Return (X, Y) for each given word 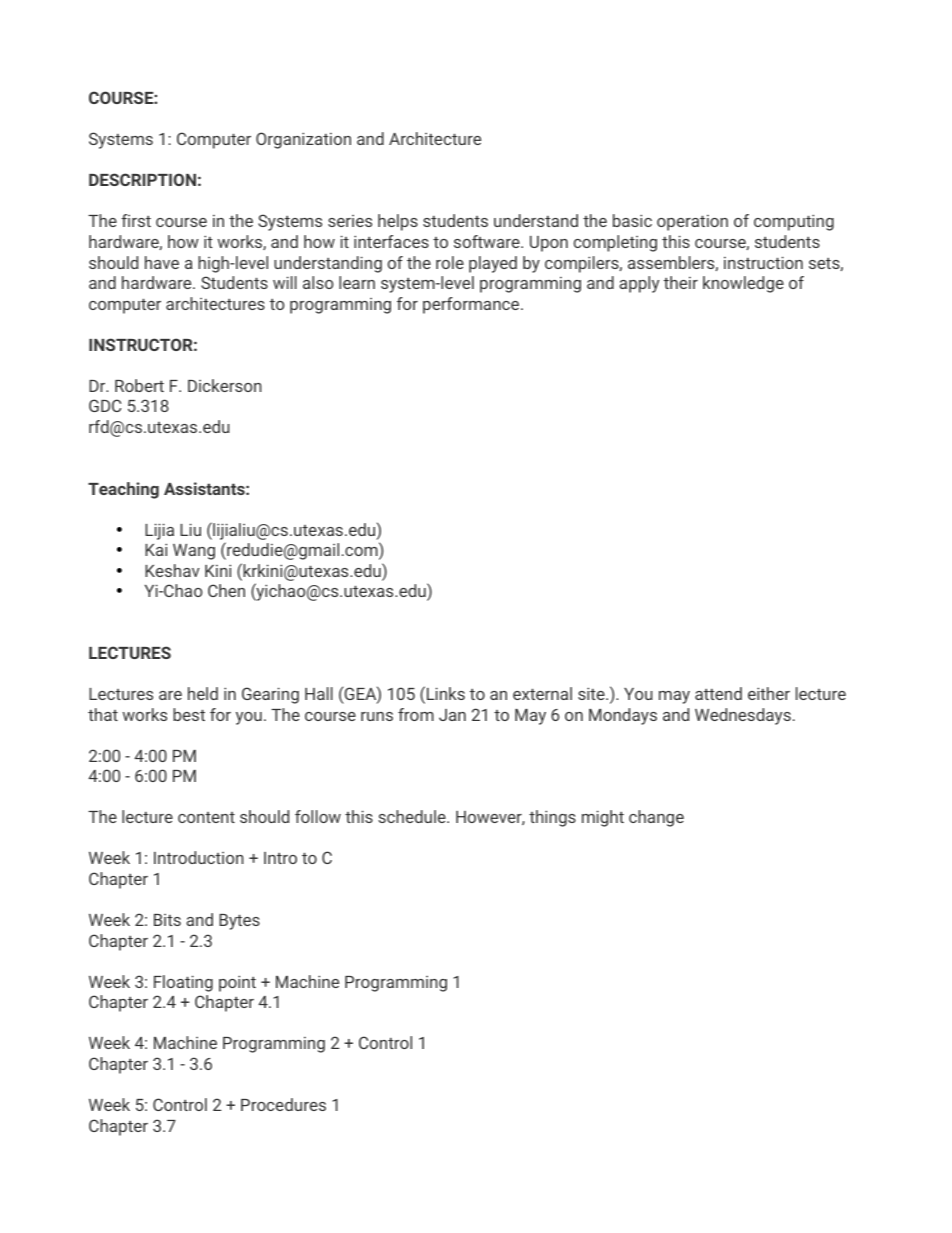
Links (446, 693)
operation (692, 223)
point (237, 983)
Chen (226, 590)
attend (718, 693)
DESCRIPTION (142, 179)
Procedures (283, 1104)
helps (398, 222)
